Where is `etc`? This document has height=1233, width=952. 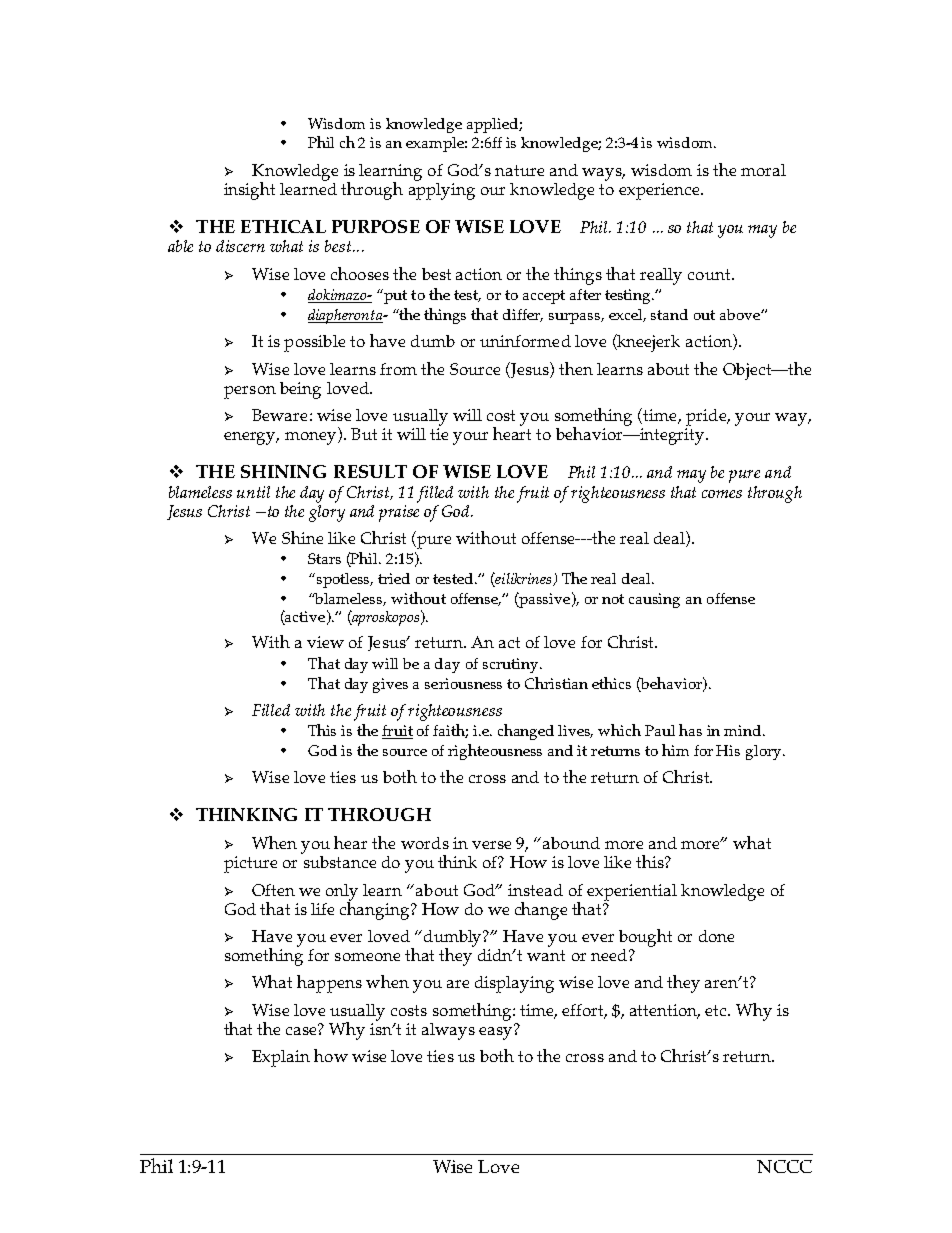
etc is located at coordinates (717, 1010).
